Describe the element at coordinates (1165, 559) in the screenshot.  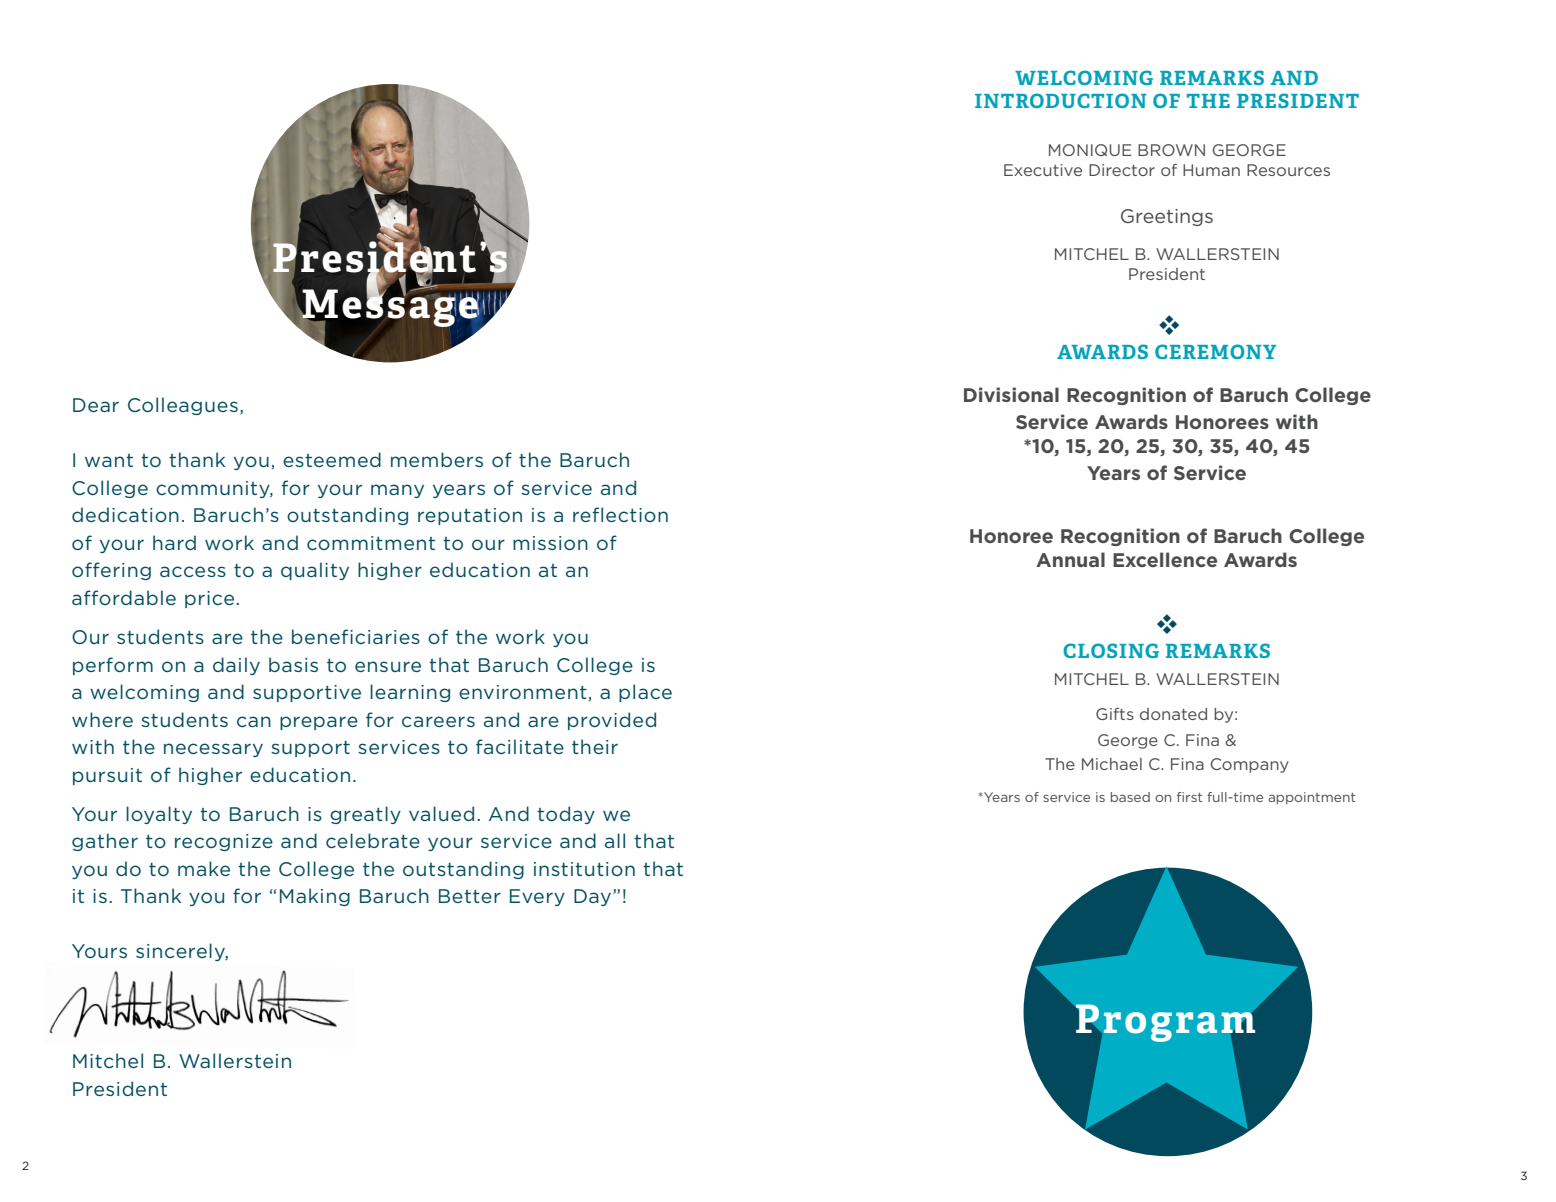
I see `Excellence` at that location.
